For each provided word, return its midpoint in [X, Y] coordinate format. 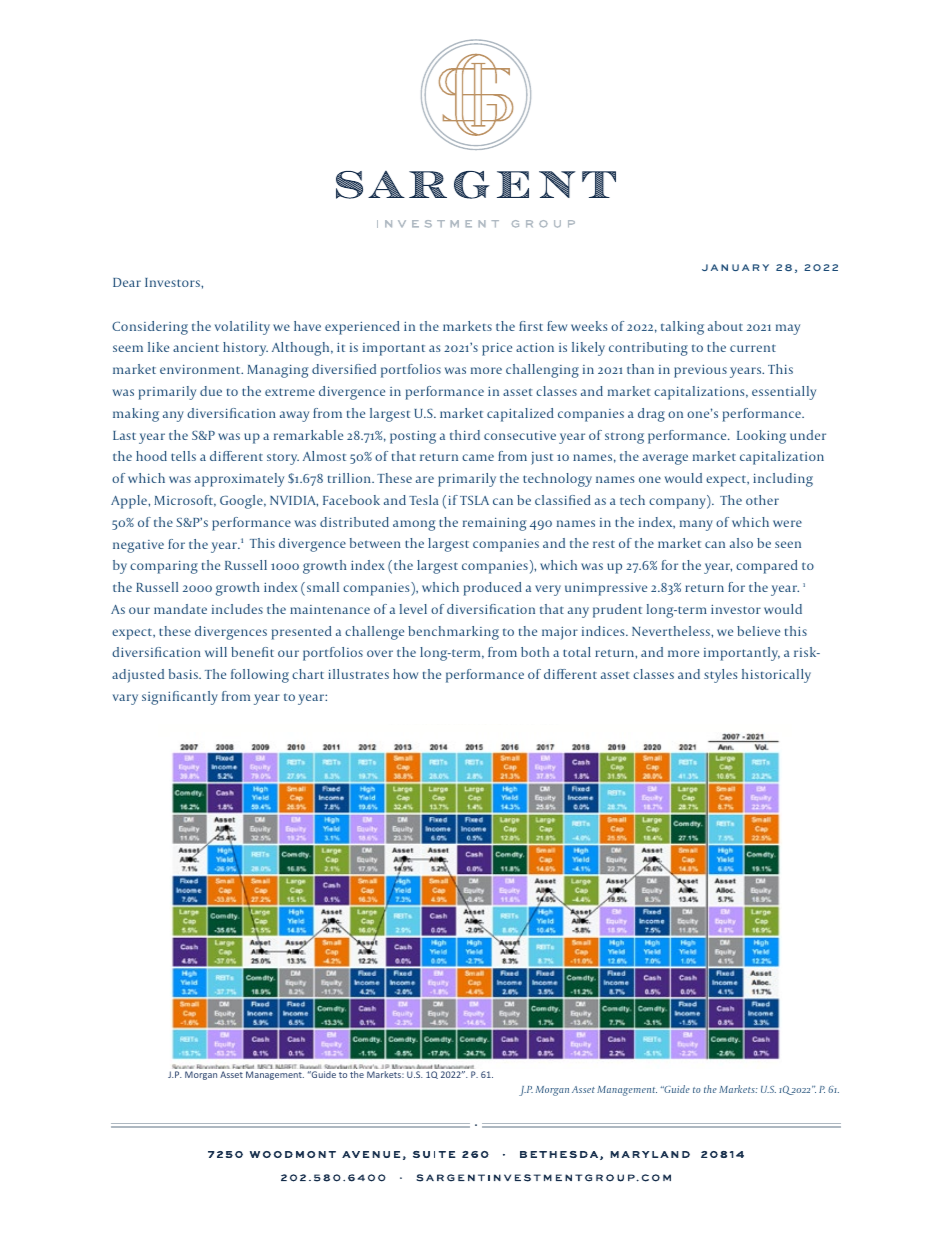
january [735, 267]
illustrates [358, 674]
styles [720, 676]
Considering [150, 328]
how [406, 674]
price [497, 349]
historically [776, 676]
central [385, 1178]
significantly [180, 698]
